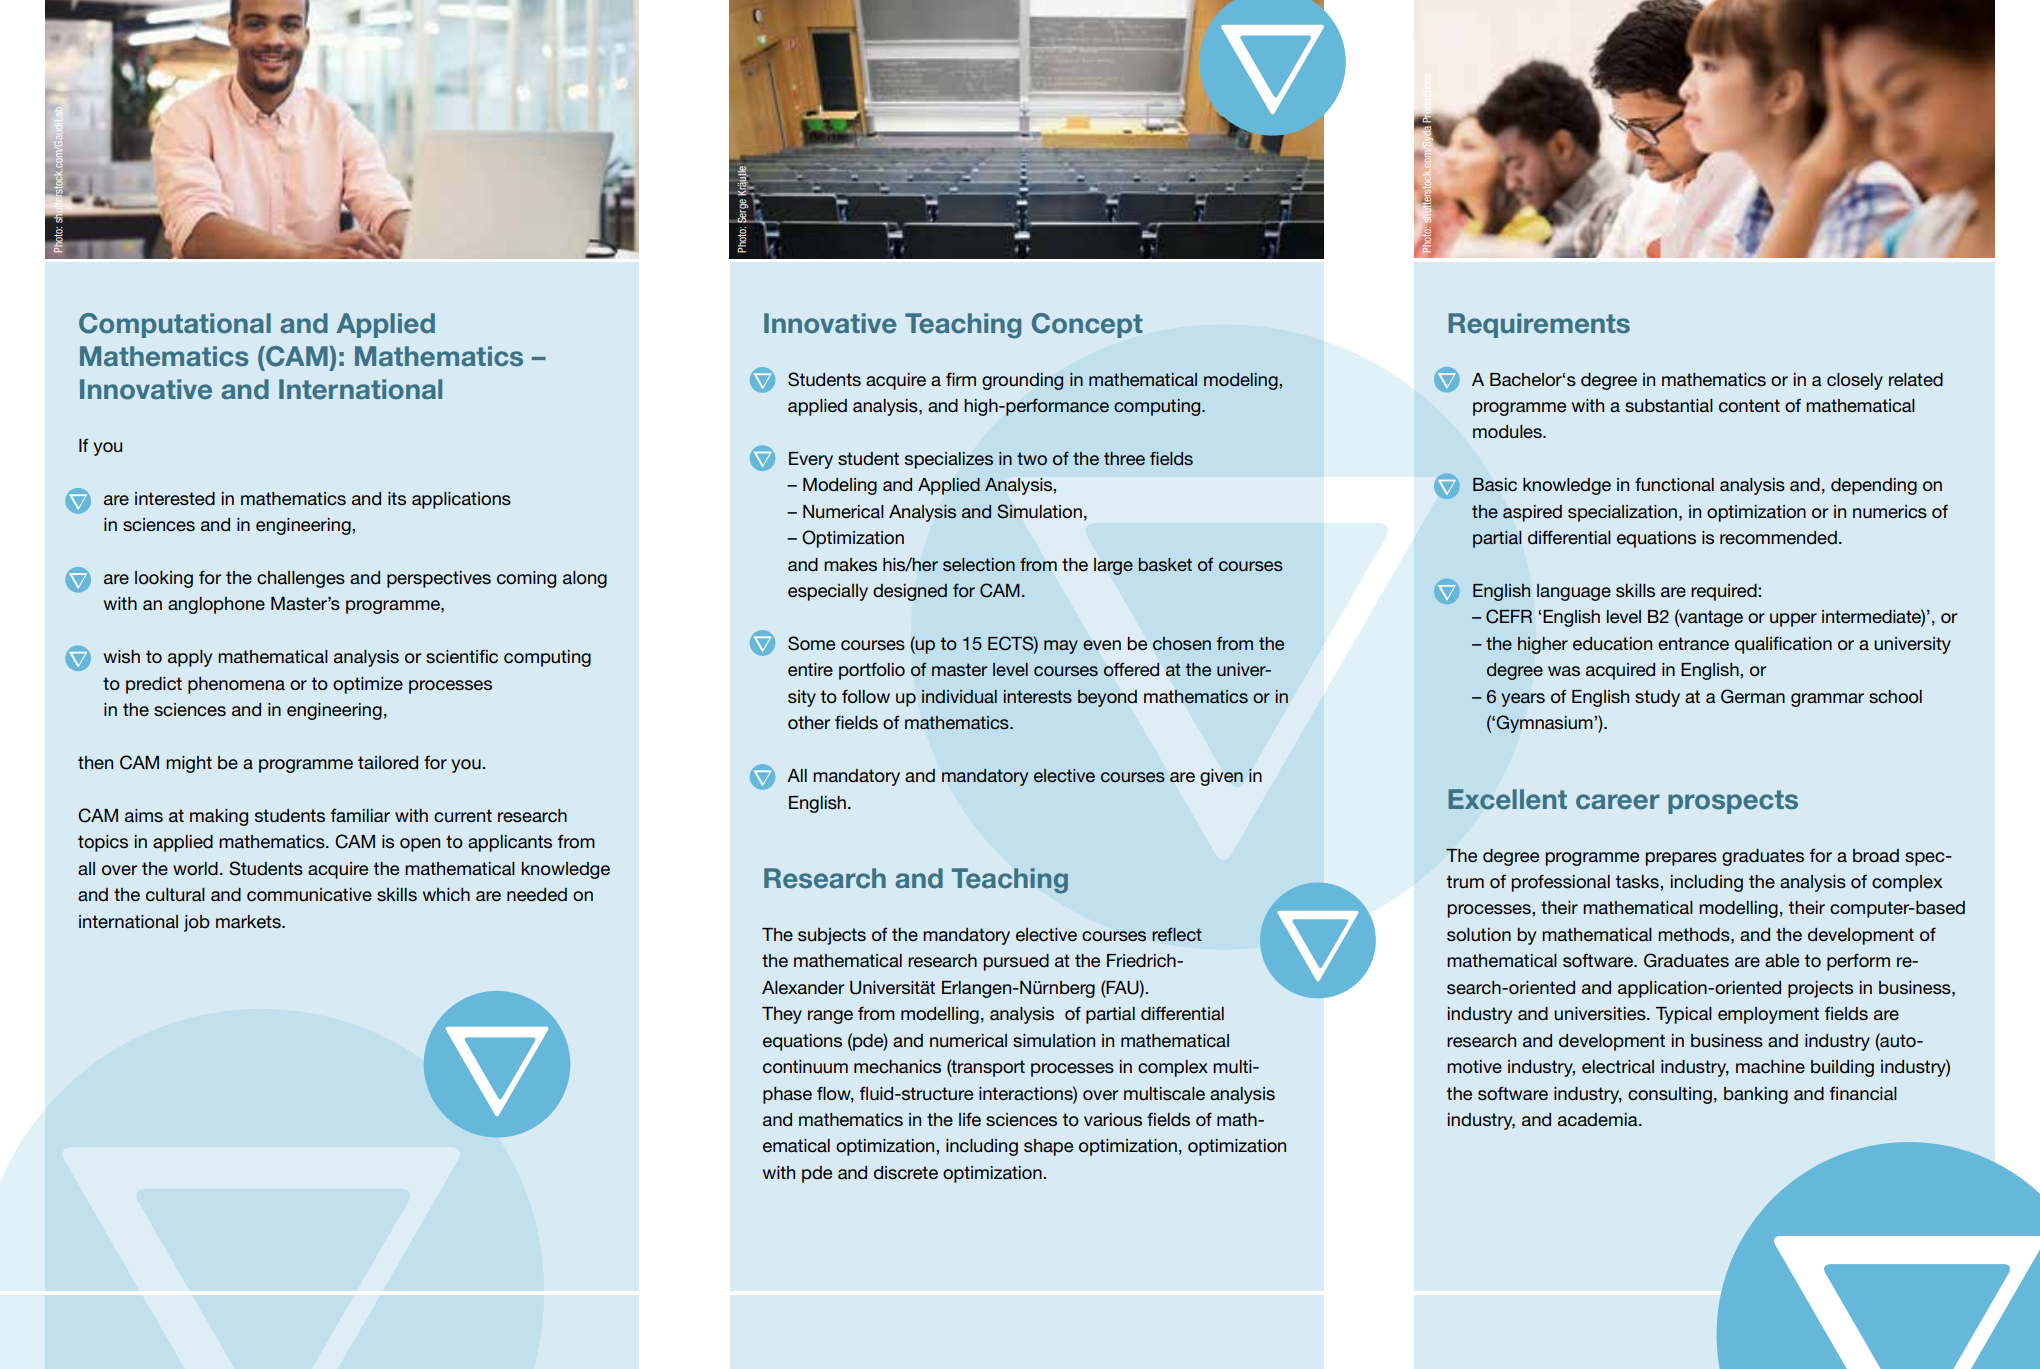  What do you see at coordinates (1177, 934) in the screenshot?
I see `reflect` at bounding box center [1177, 934].
